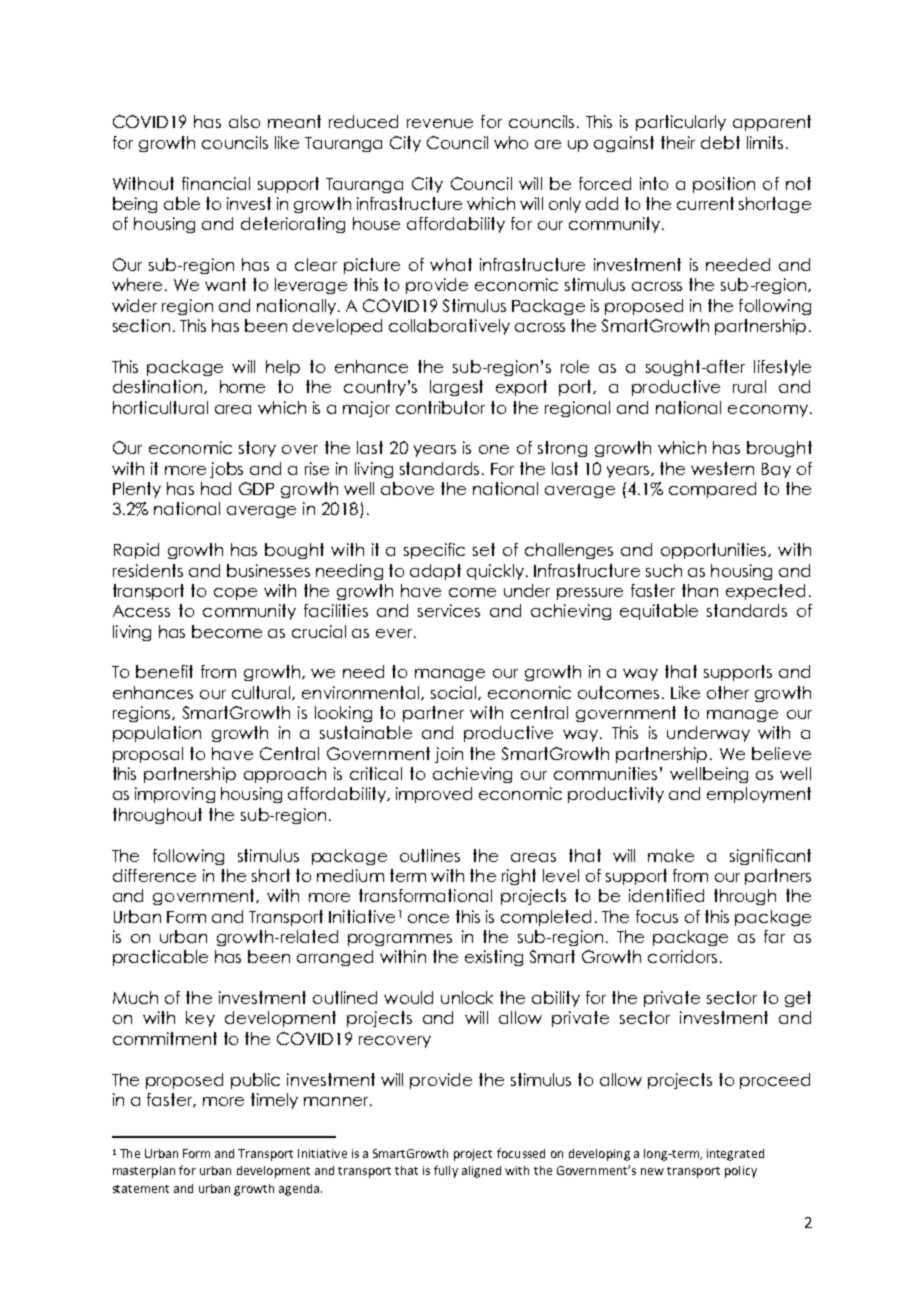 The image size is (924, 1308). Describe the element at coordinates (175, 795) in the page. I see `improving` at that location.
